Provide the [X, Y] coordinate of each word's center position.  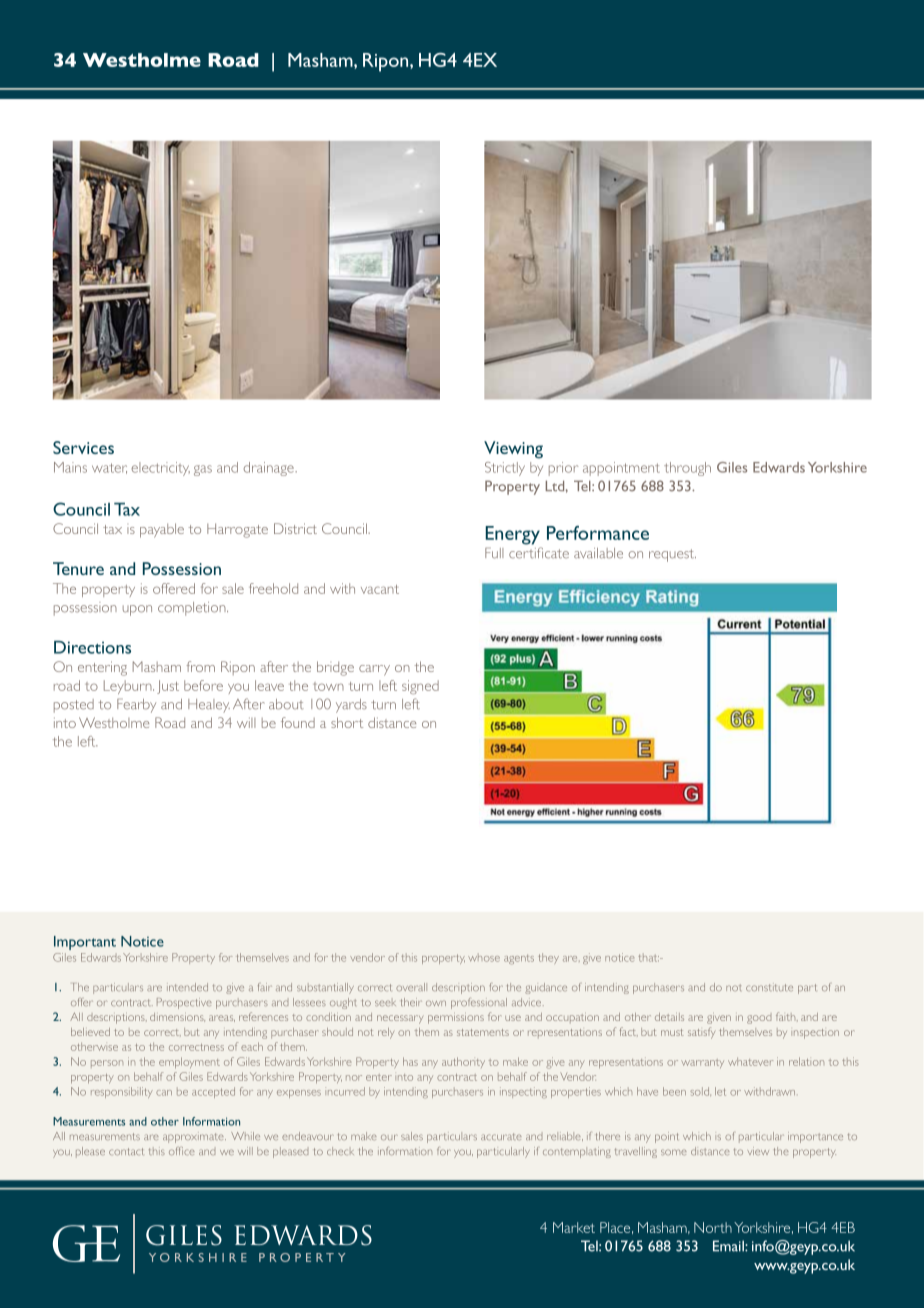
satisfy [701, 1033]
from [200, 666]
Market [574, 1227]
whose [484, 959]
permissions [456, 1019]
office [182, 1151]
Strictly [505, 469]
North [713, 1227]
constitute [769, 987]
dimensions [177, 1017]
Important [85, 943]
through [687, 469]
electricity [160, 469]
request [672, 555]
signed [420, 687]
